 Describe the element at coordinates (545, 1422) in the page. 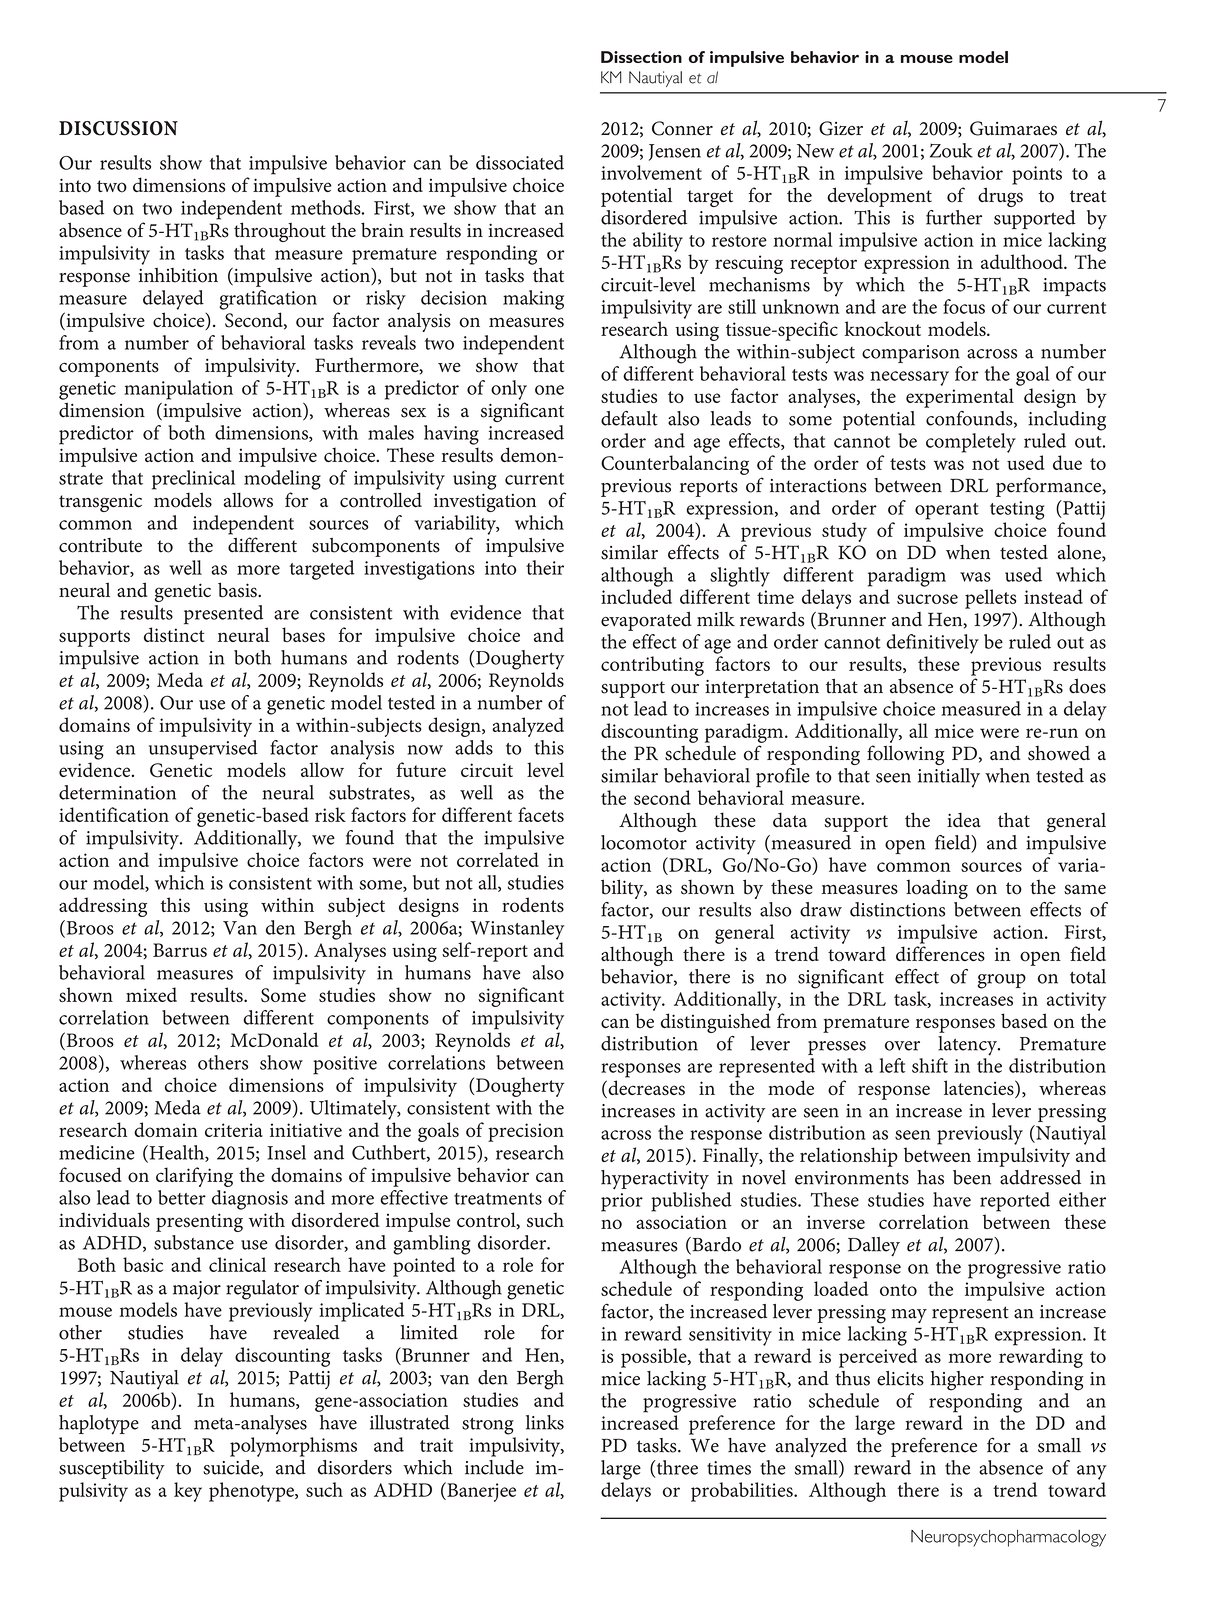

I see `links` at that location.
